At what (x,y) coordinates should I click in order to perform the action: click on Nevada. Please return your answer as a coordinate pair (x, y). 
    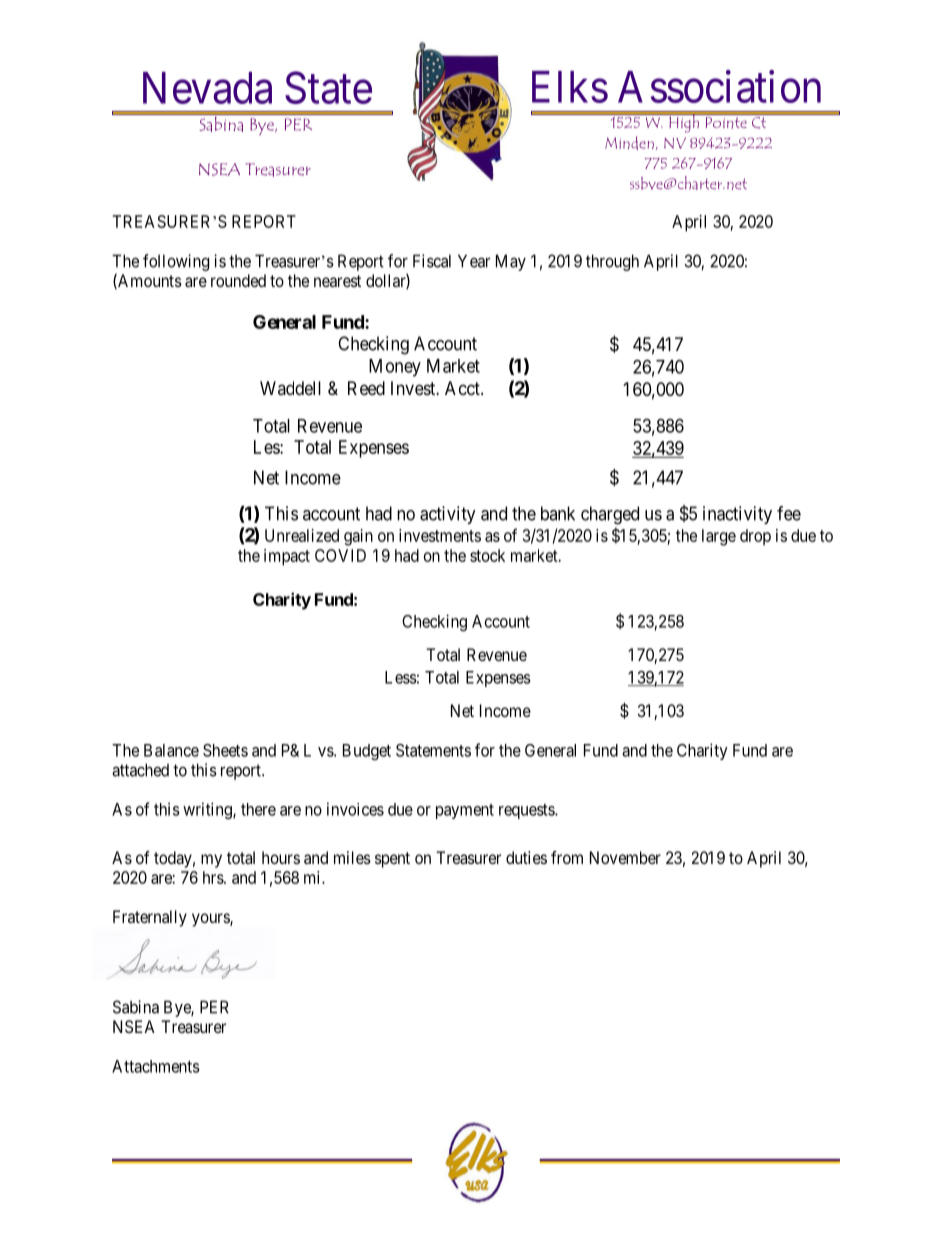
    Looking at the image, I should click on (207, 88).
